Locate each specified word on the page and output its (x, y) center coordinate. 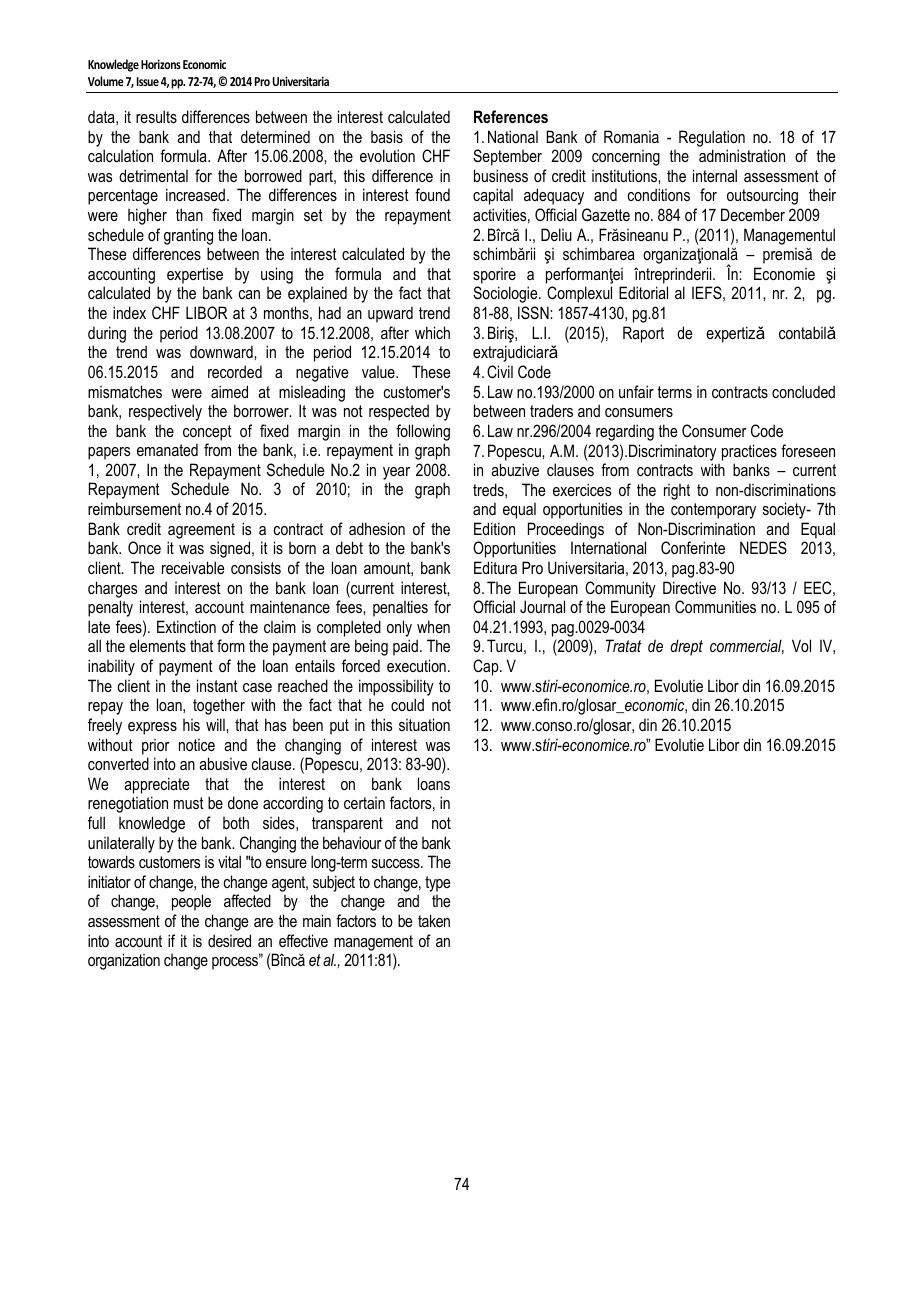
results (156, 116)
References (511, 116)
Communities (715, 606)
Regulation (712, 138)
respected (399, 412)
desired (229, 940)
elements (157, 645)
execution (416, 665)
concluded (803, 391)
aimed (229, 391)
